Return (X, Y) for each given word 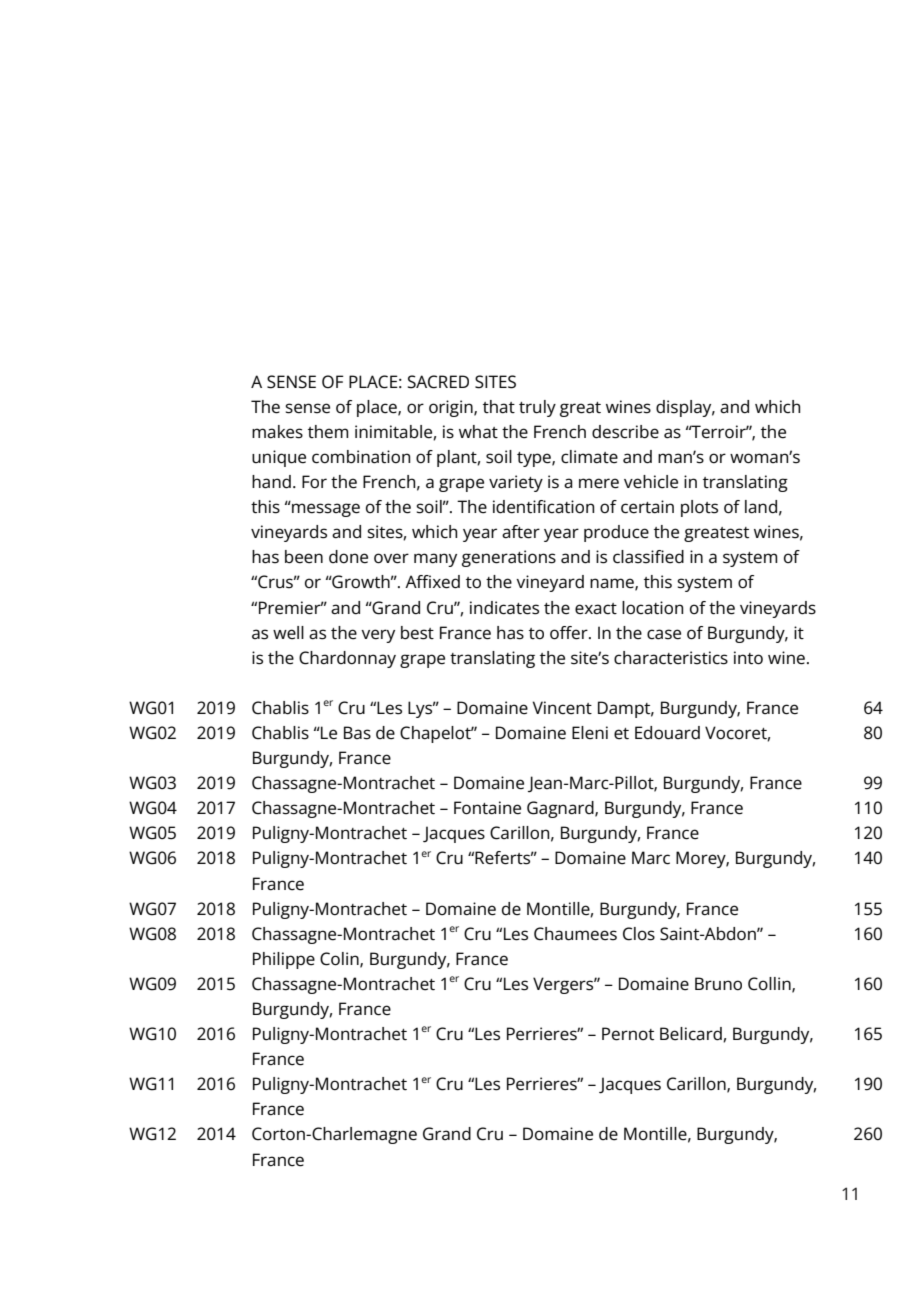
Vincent (562, 708)
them (328, 432)
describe (625, 432)
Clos (639, 934)
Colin (340, 959)
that (499, 407)
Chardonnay (347, 659)
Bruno (718, 984)
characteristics (671, 658)
